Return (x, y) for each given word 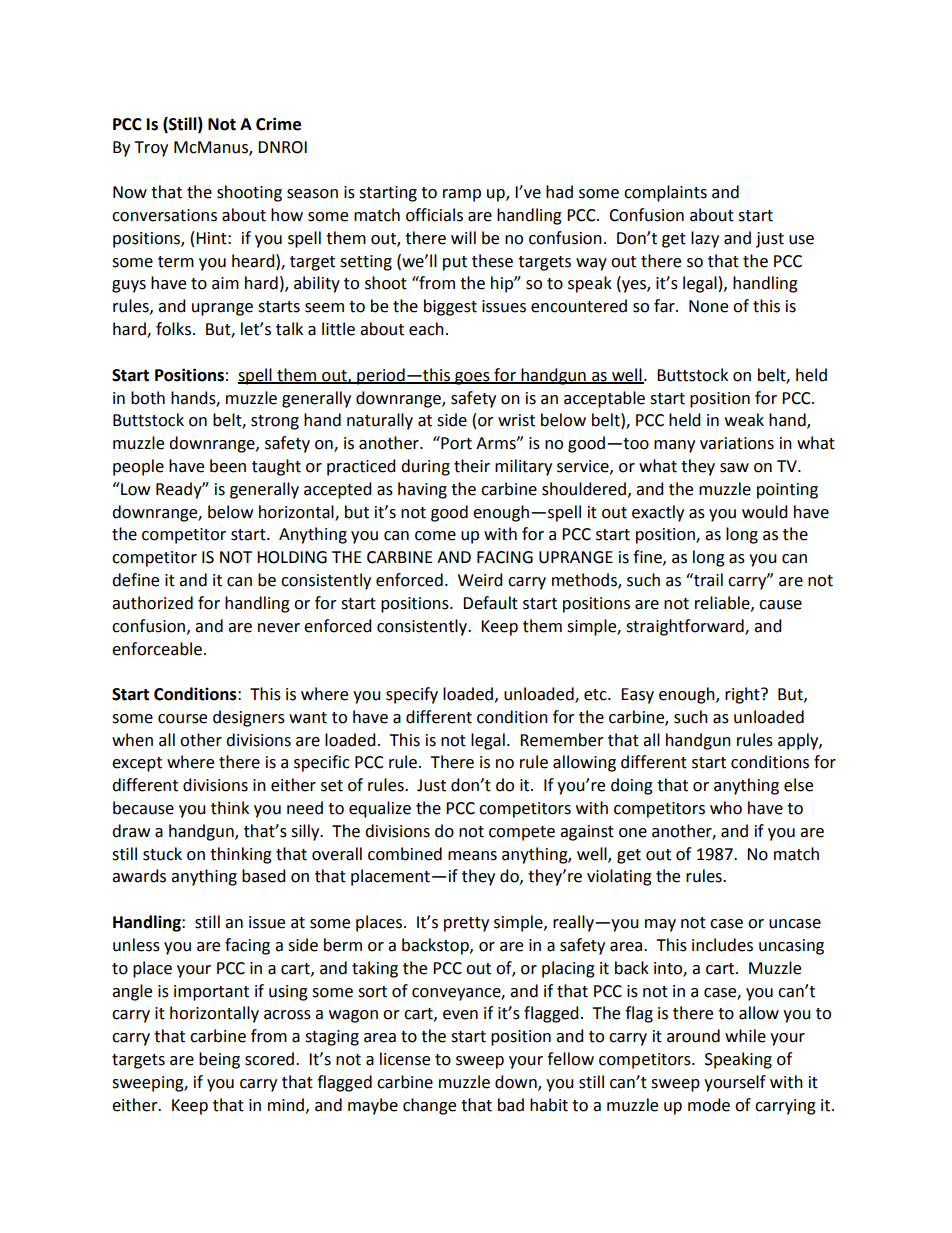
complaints (665, 193)
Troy (151, 149)
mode (709, 1105)
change (429, 1106)
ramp (462, 195)
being (219, 1060)
